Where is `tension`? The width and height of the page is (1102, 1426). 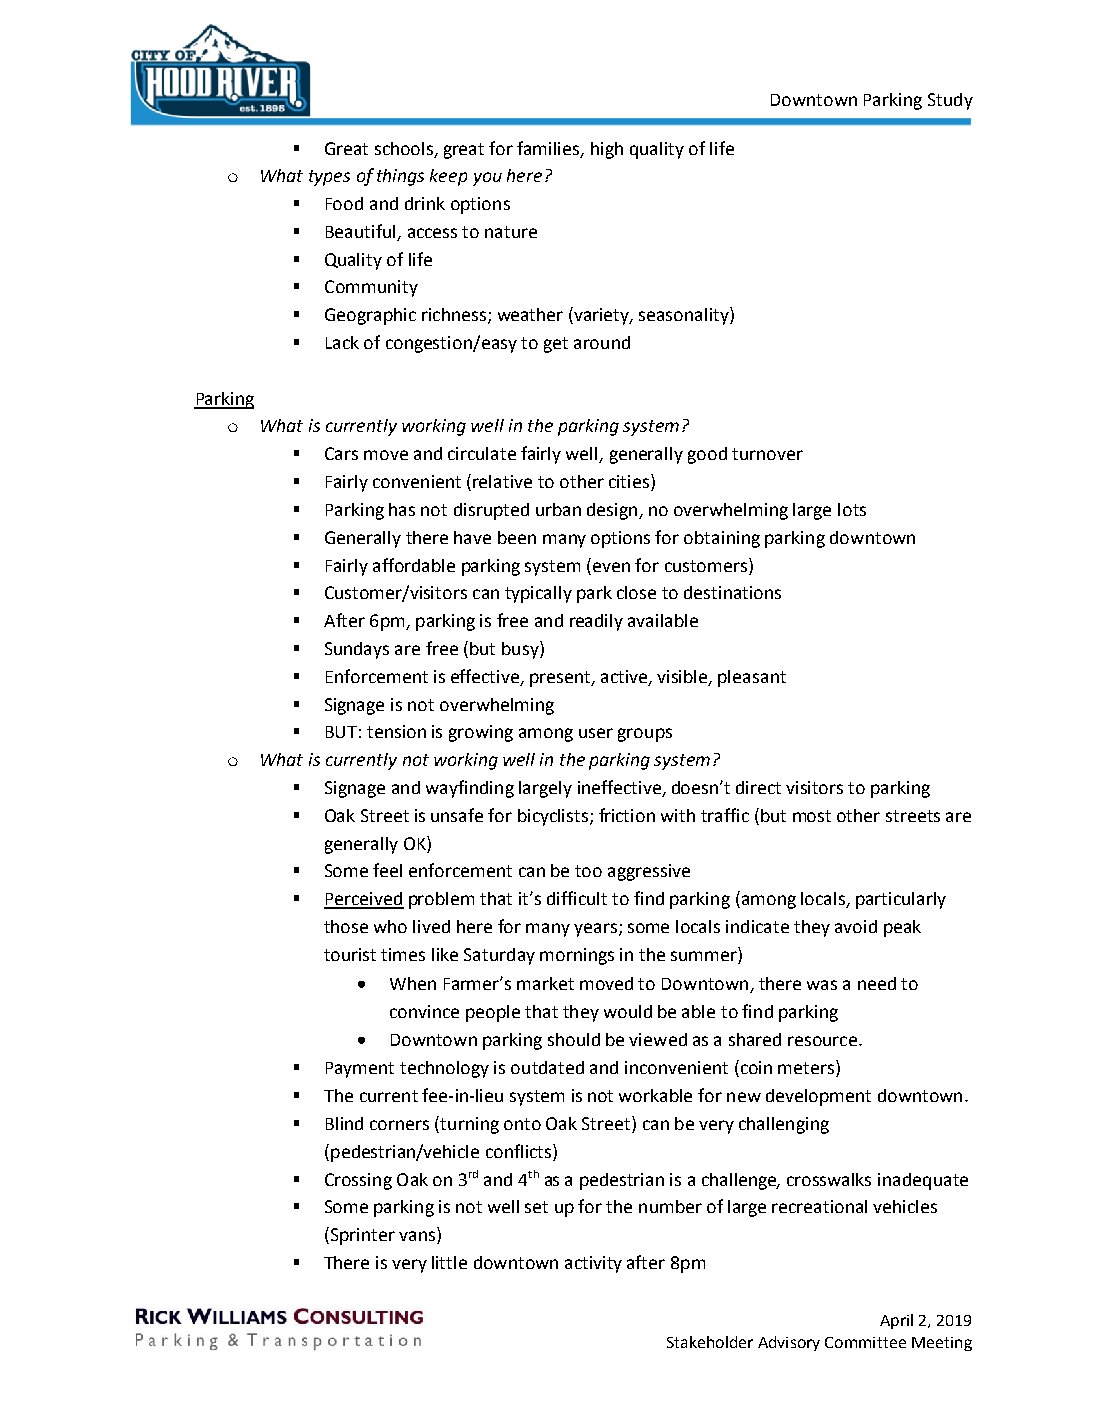
tension is located at coordinates (396, 731).
